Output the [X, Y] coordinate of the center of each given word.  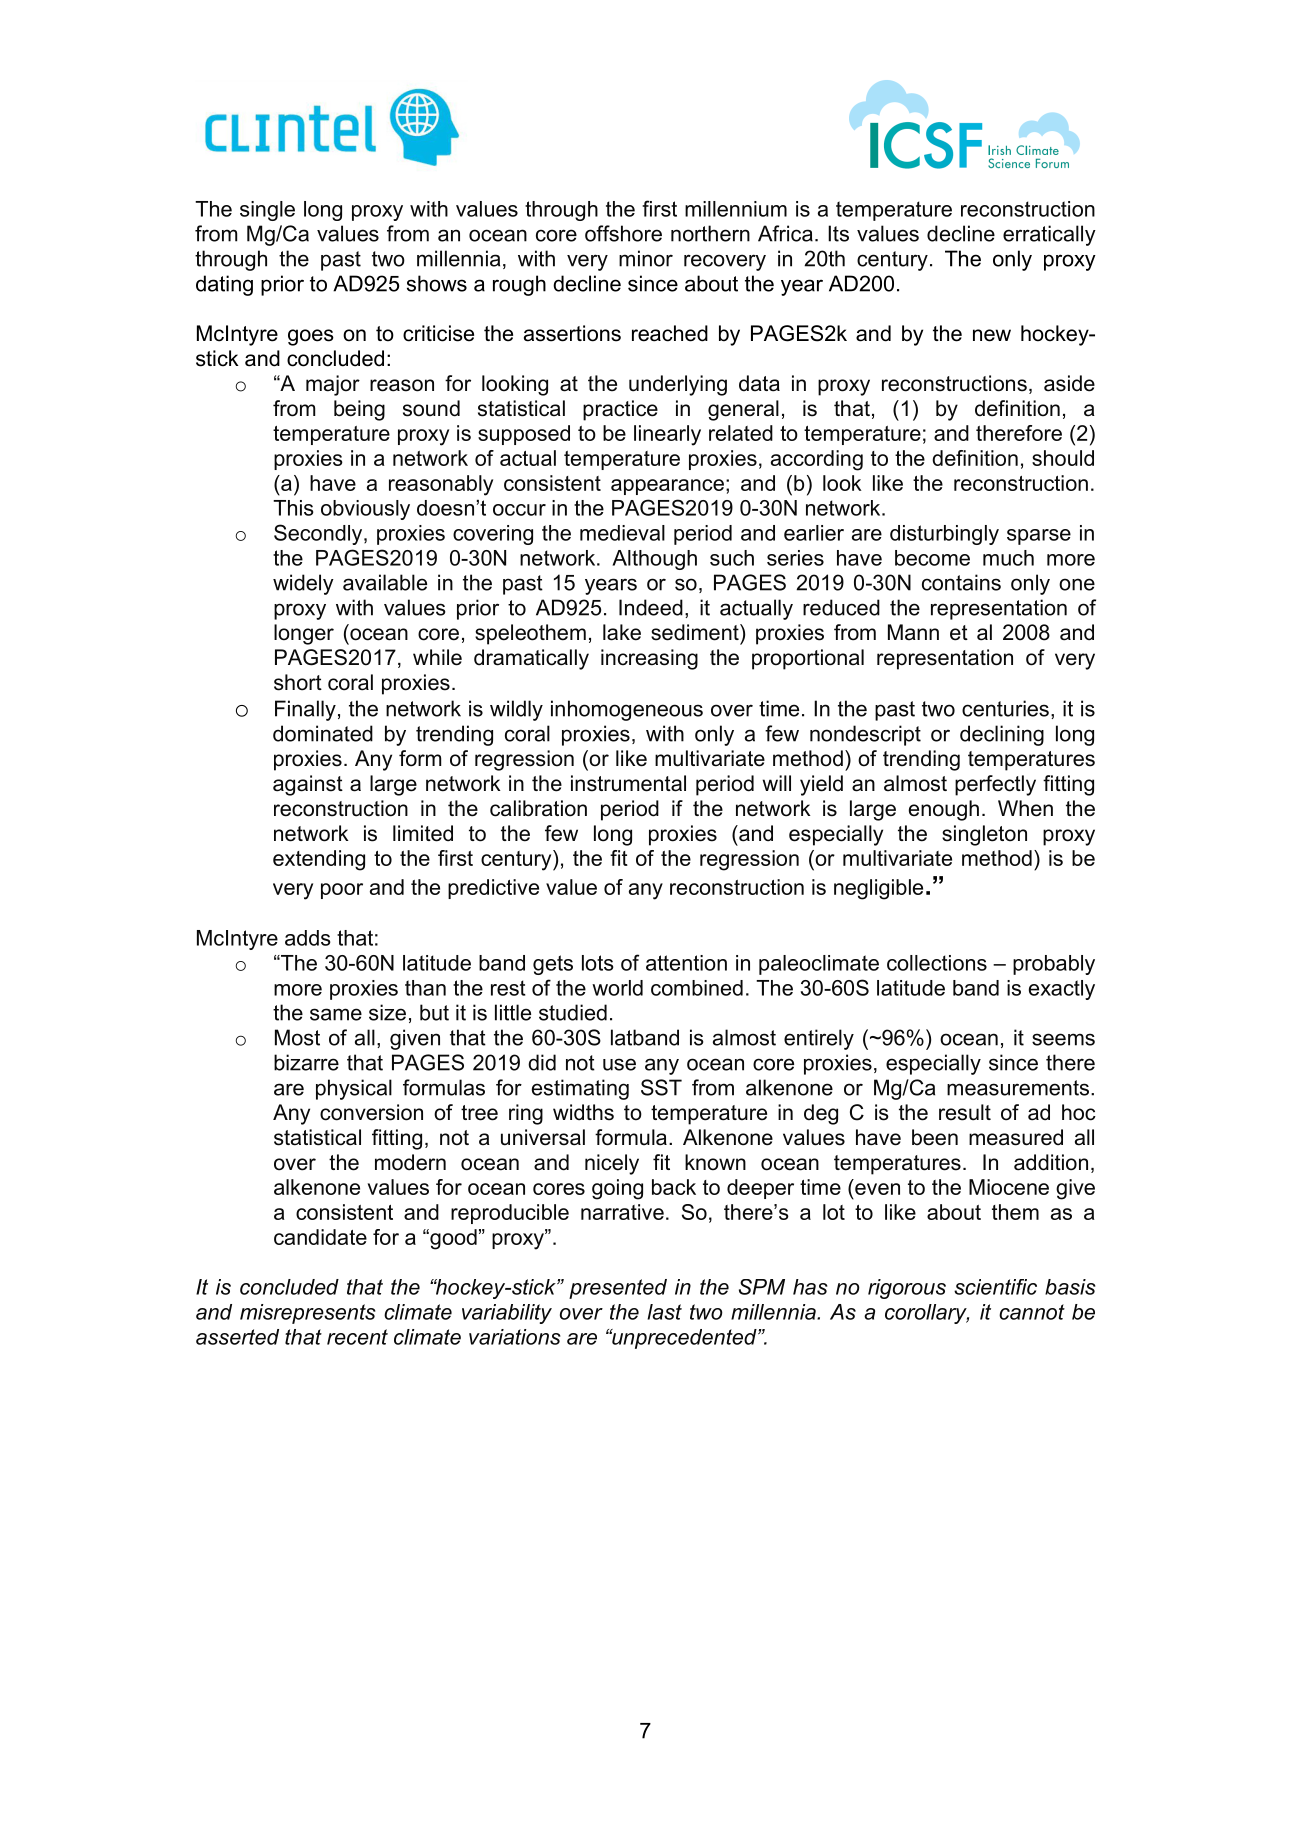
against [308, 785]
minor [646, 258]
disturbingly [944, 535]
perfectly [995, 785]
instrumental [628, 783]
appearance [667, 487]
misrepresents [308, 1314]
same [336, 1014]
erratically [1049, 235]
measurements [1018, 1088]
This [293, 508]
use [619, 1064]
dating [224, 285]
